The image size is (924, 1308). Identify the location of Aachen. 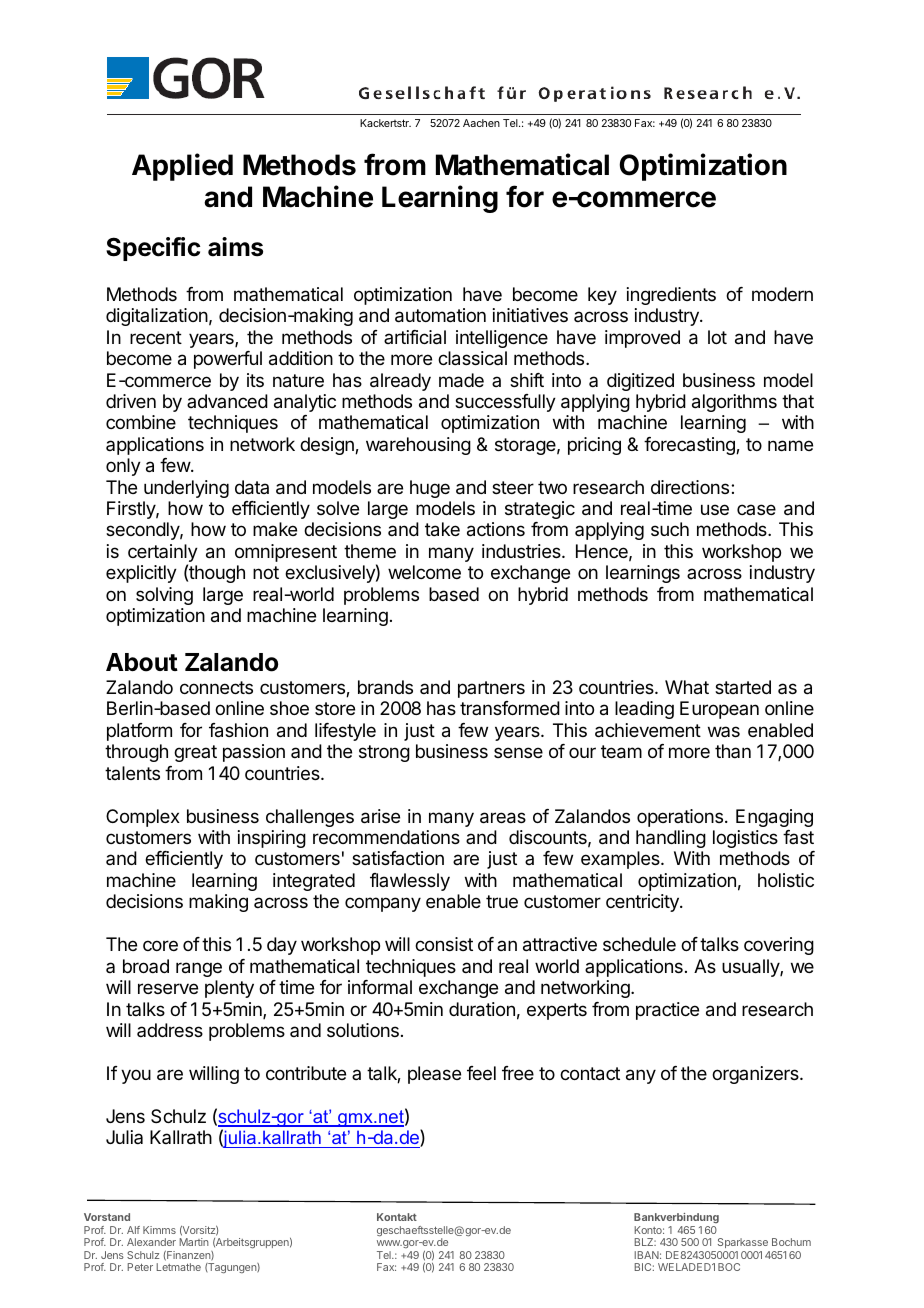
(481, 123).
